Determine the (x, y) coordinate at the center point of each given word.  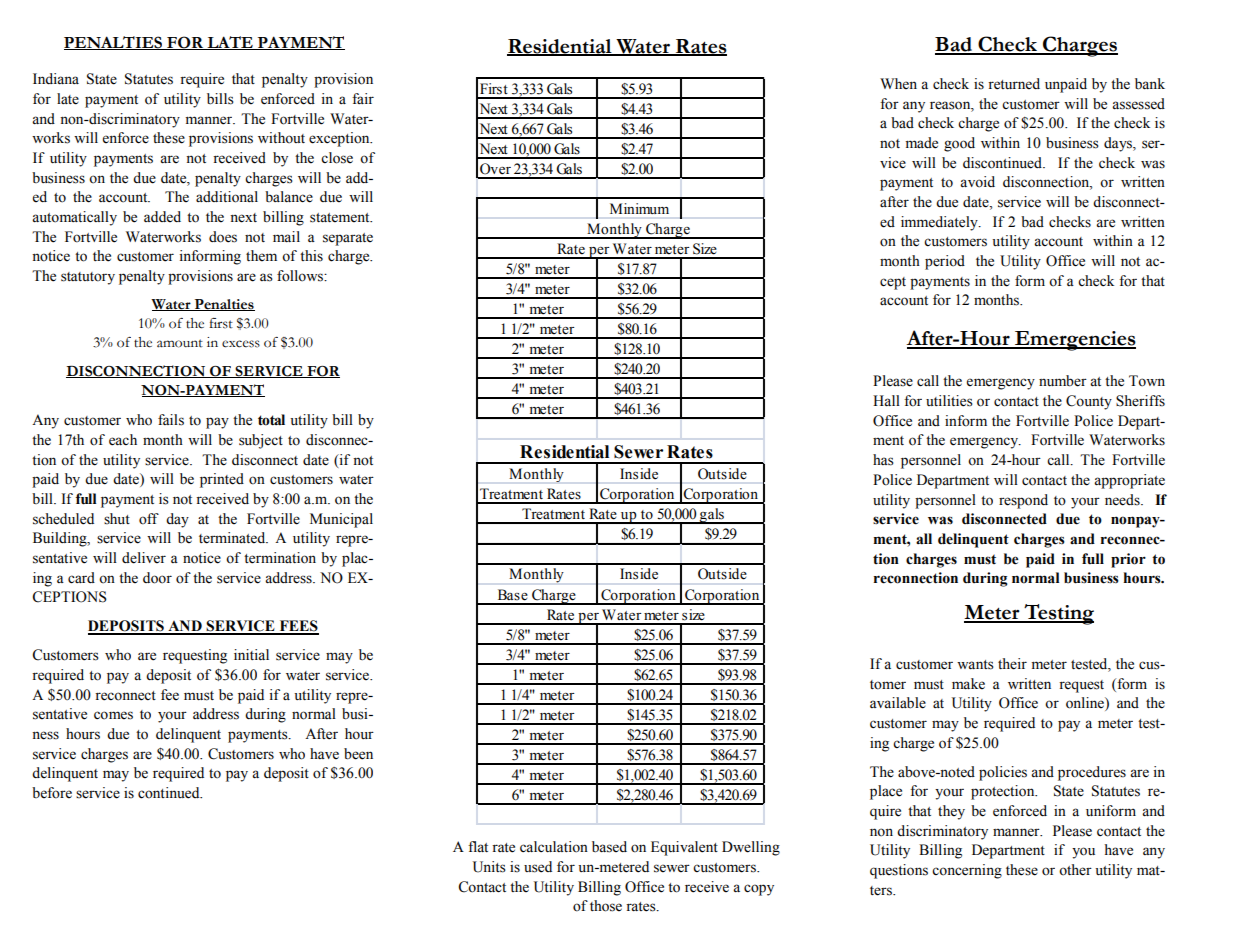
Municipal (341, 520)
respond (1023, 501)
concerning (967, 871)
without (281, 138)
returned (1014, 84)
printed (222, 480)
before (52, 793)
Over (495, 169)
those (606, 906)
